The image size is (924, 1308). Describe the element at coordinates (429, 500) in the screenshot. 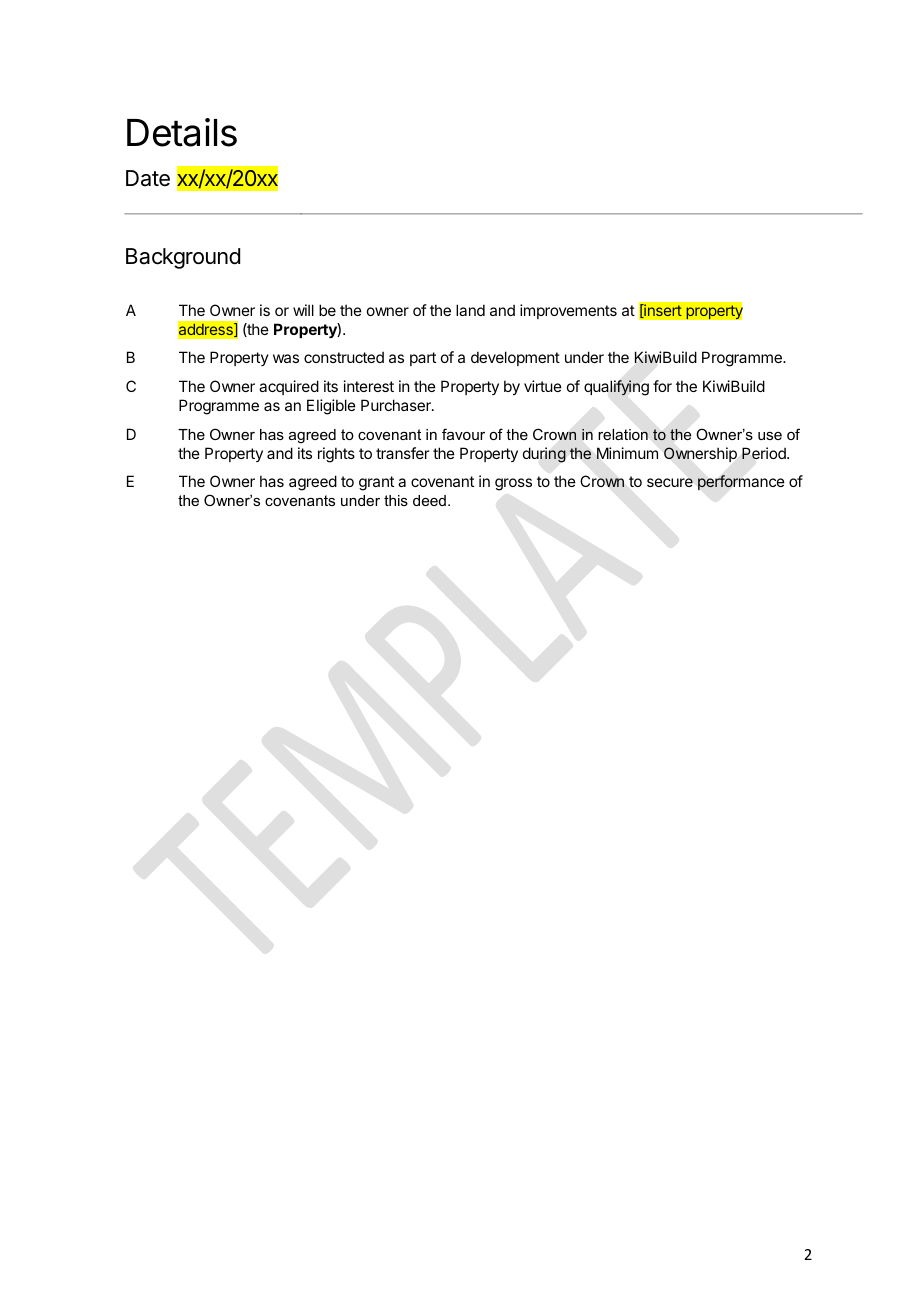

I see `deed` at that location.
